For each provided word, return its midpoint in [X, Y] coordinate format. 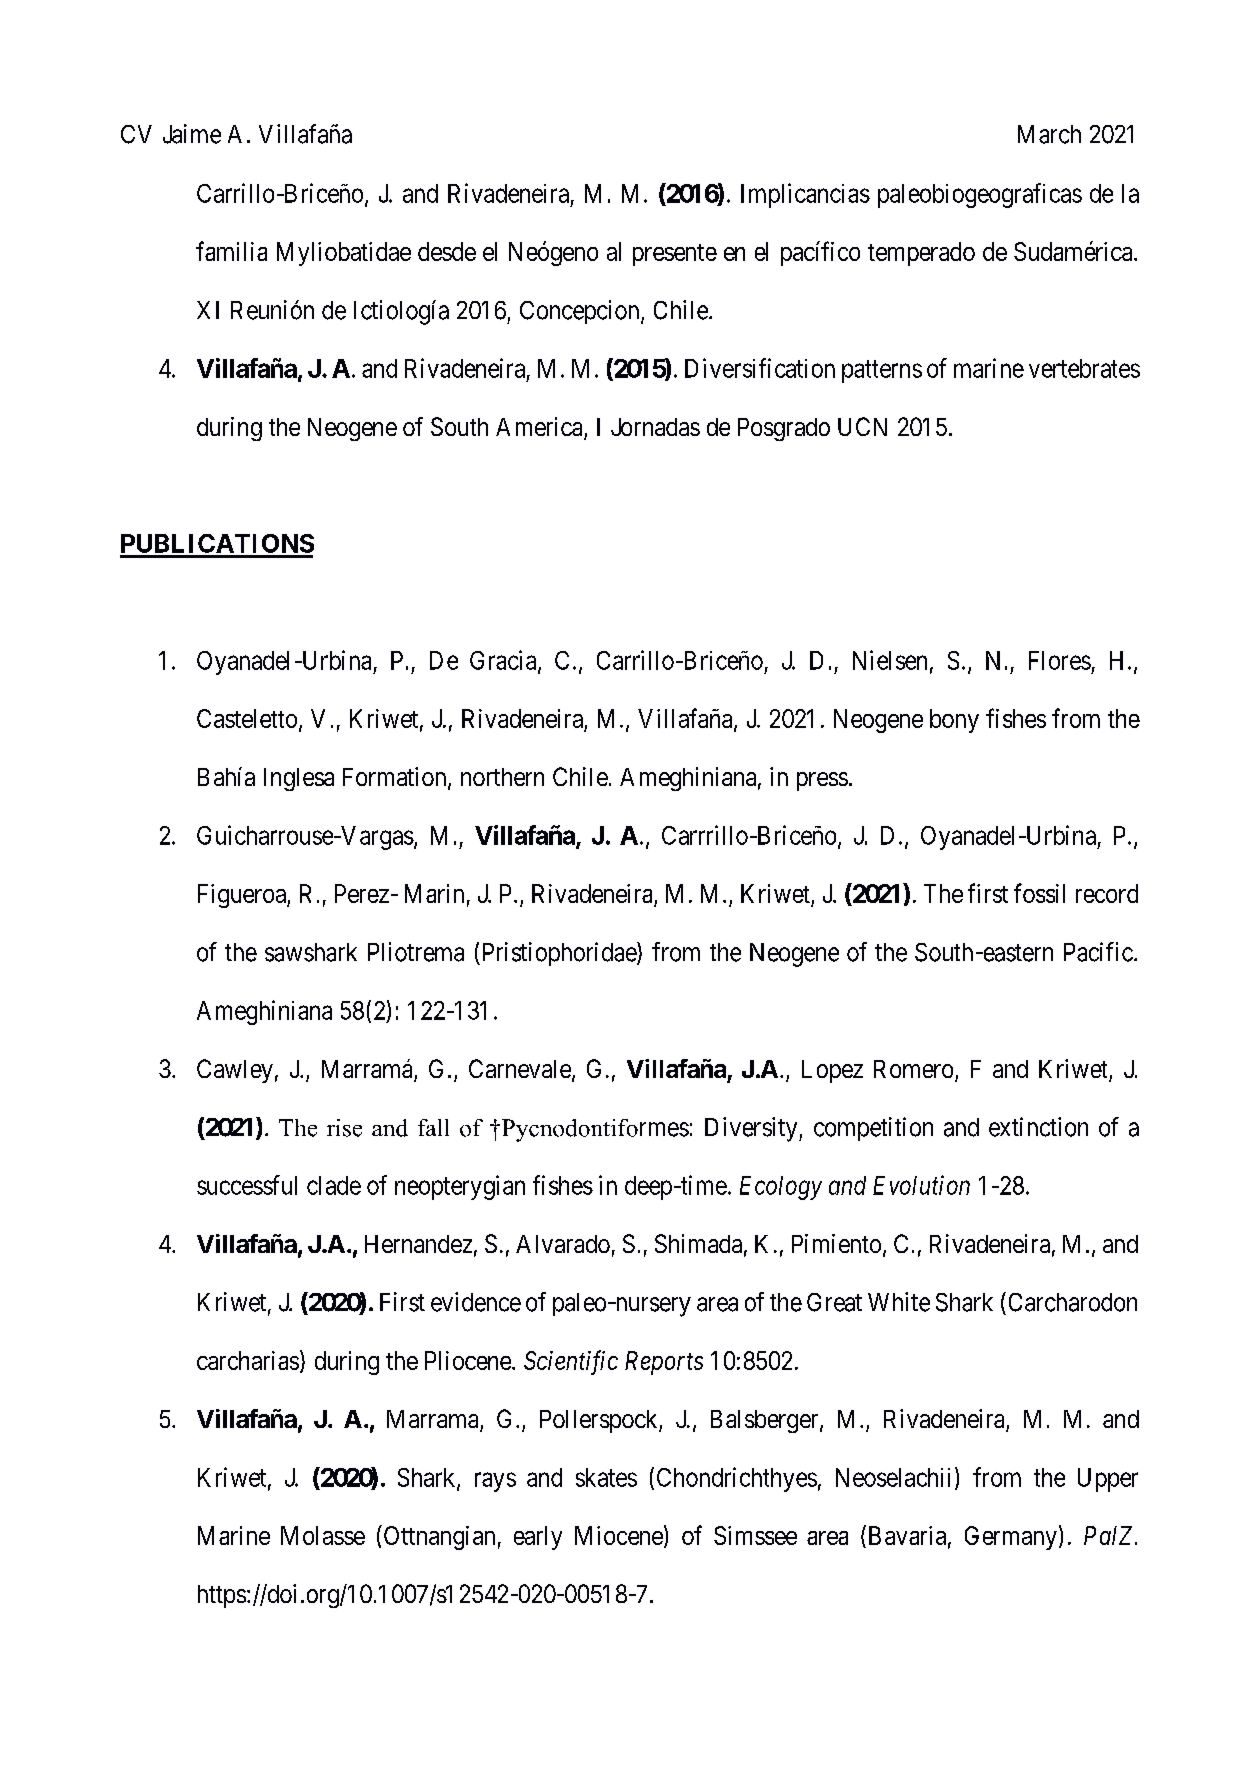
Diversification [760, 368]
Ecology [781, 1188]
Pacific [1098, 952]
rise [344, 1128]
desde [447, 251]
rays [495, 1482]
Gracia [504, 661]
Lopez [832, 1071]
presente [675, 255]
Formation [396, 778]
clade [334, 1185]
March [1049, 134]
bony [954, 721]
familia [231, 251]
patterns [882, 371]
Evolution [921, 1185]
